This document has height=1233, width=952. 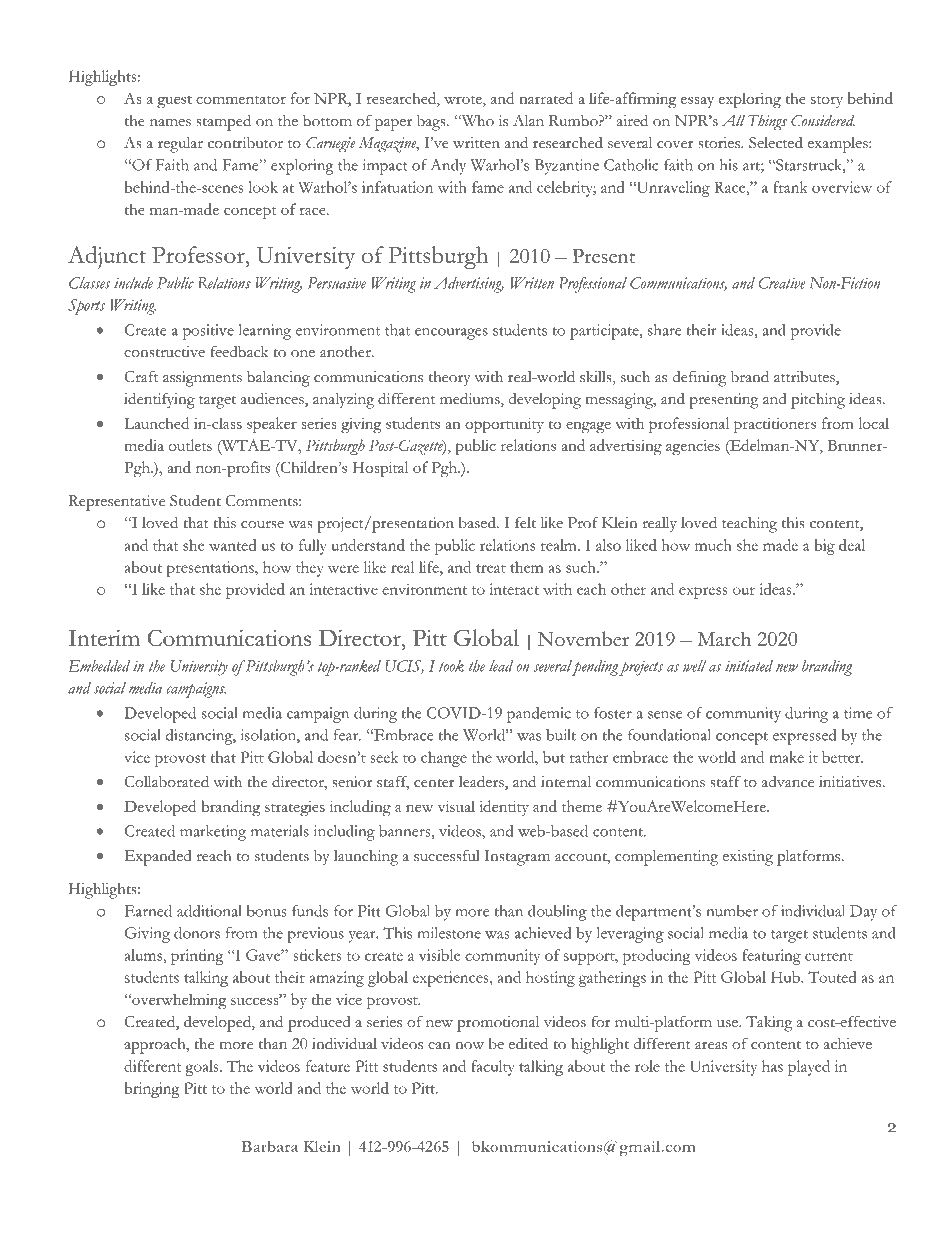 What do you see at coordinates (432, 122) in the document?
I see `bags` at bounding box center [432, 122].
